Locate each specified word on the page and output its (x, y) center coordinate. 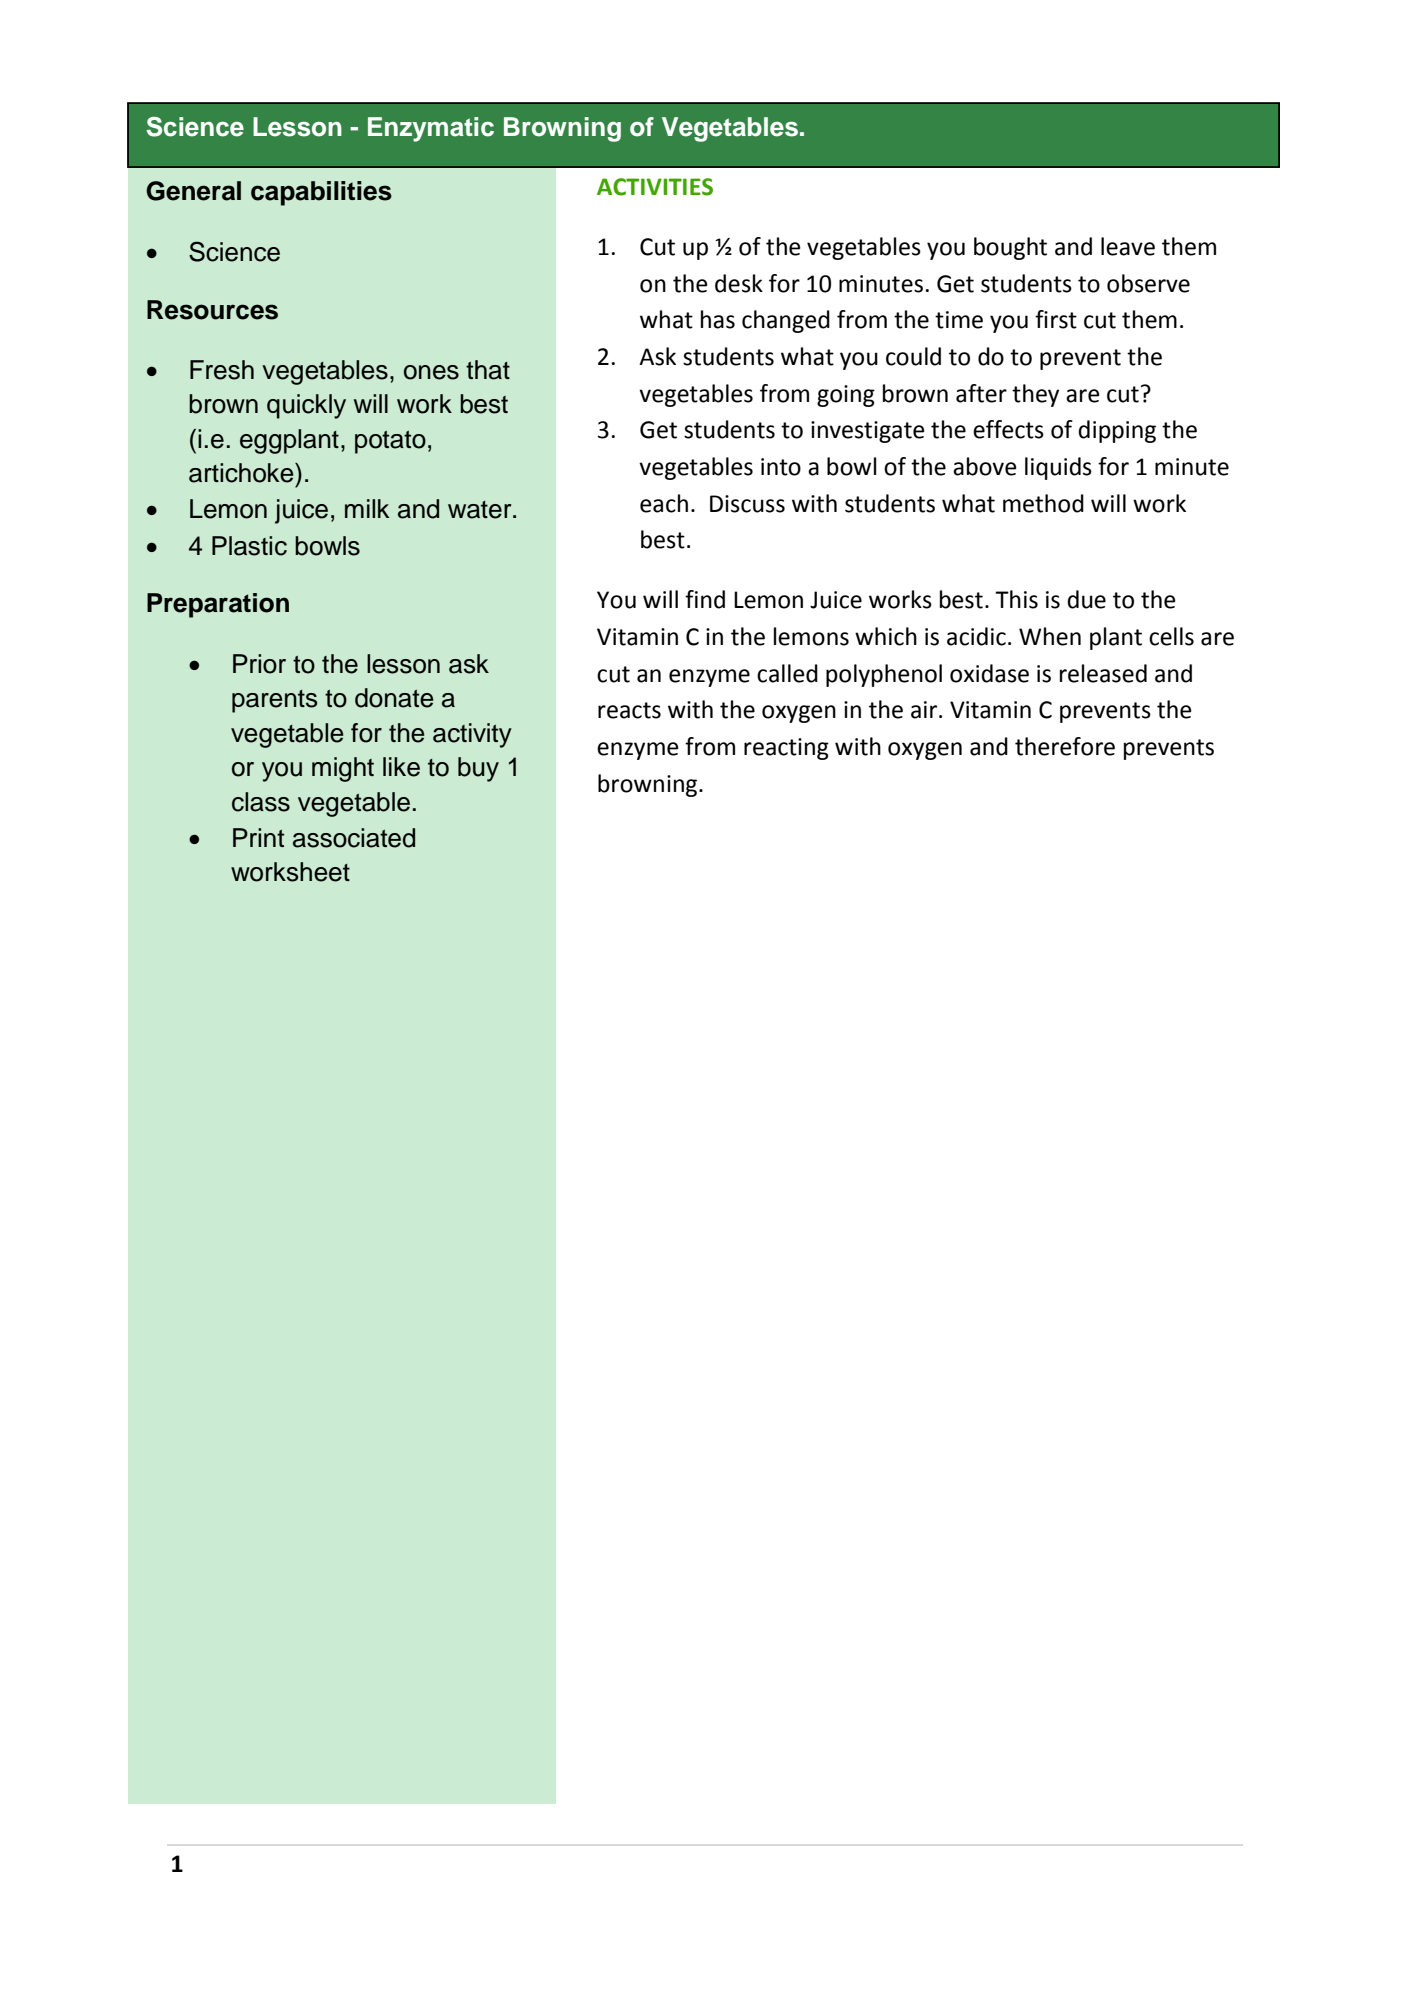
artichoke (242, 473)
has (718, 319)
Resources (212, 310)
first (1056, 319)
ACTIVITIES (655, 187)
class (261, 802)
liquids (1058, 468)
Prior (259, 664)
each (664, 503)
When (1050, 636)
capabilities (321, 193)
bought (1010, 248)
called (787, 673)
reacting (786, 749)
